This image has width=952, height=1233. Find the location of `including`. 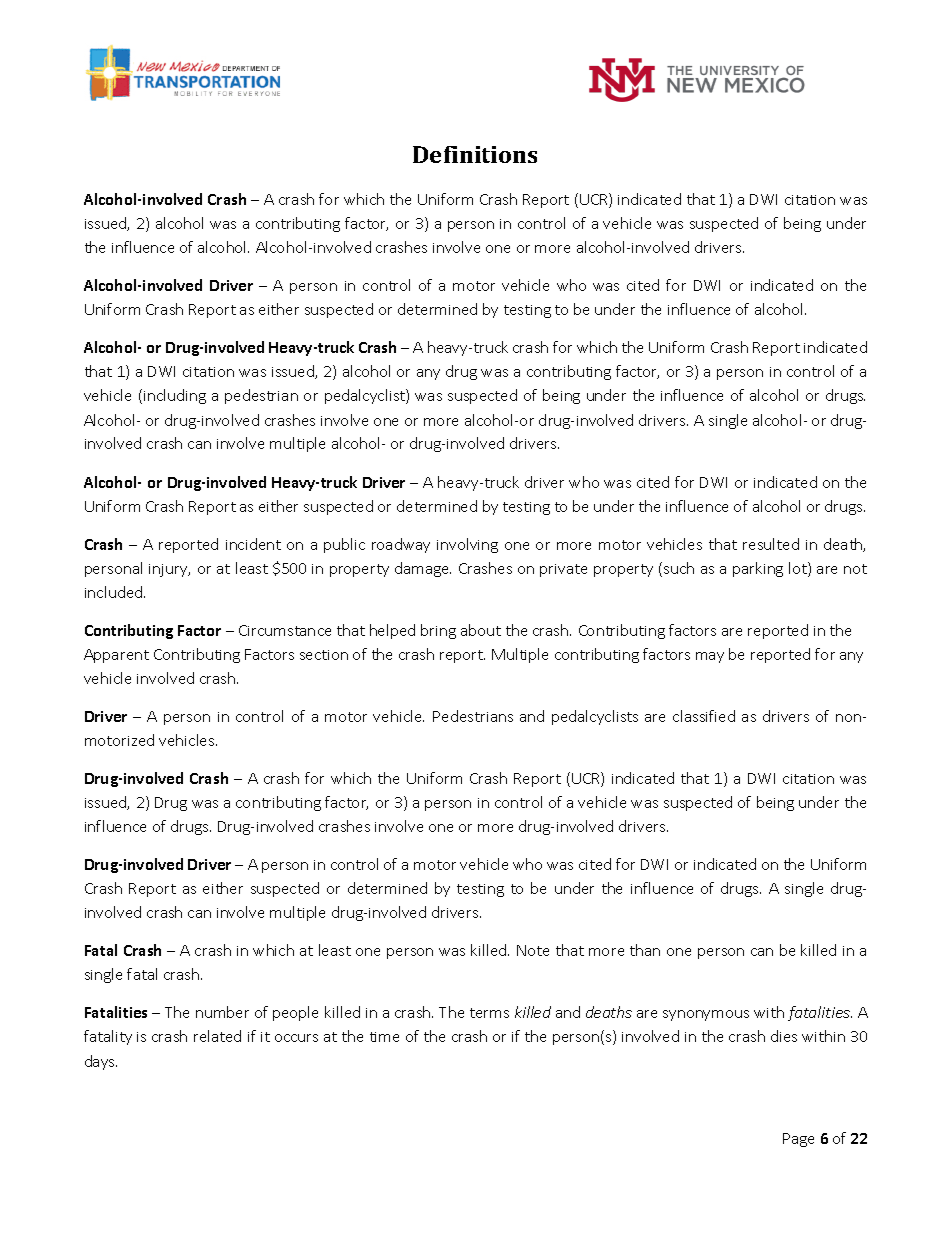

including is located at coordinates (175, 396).
